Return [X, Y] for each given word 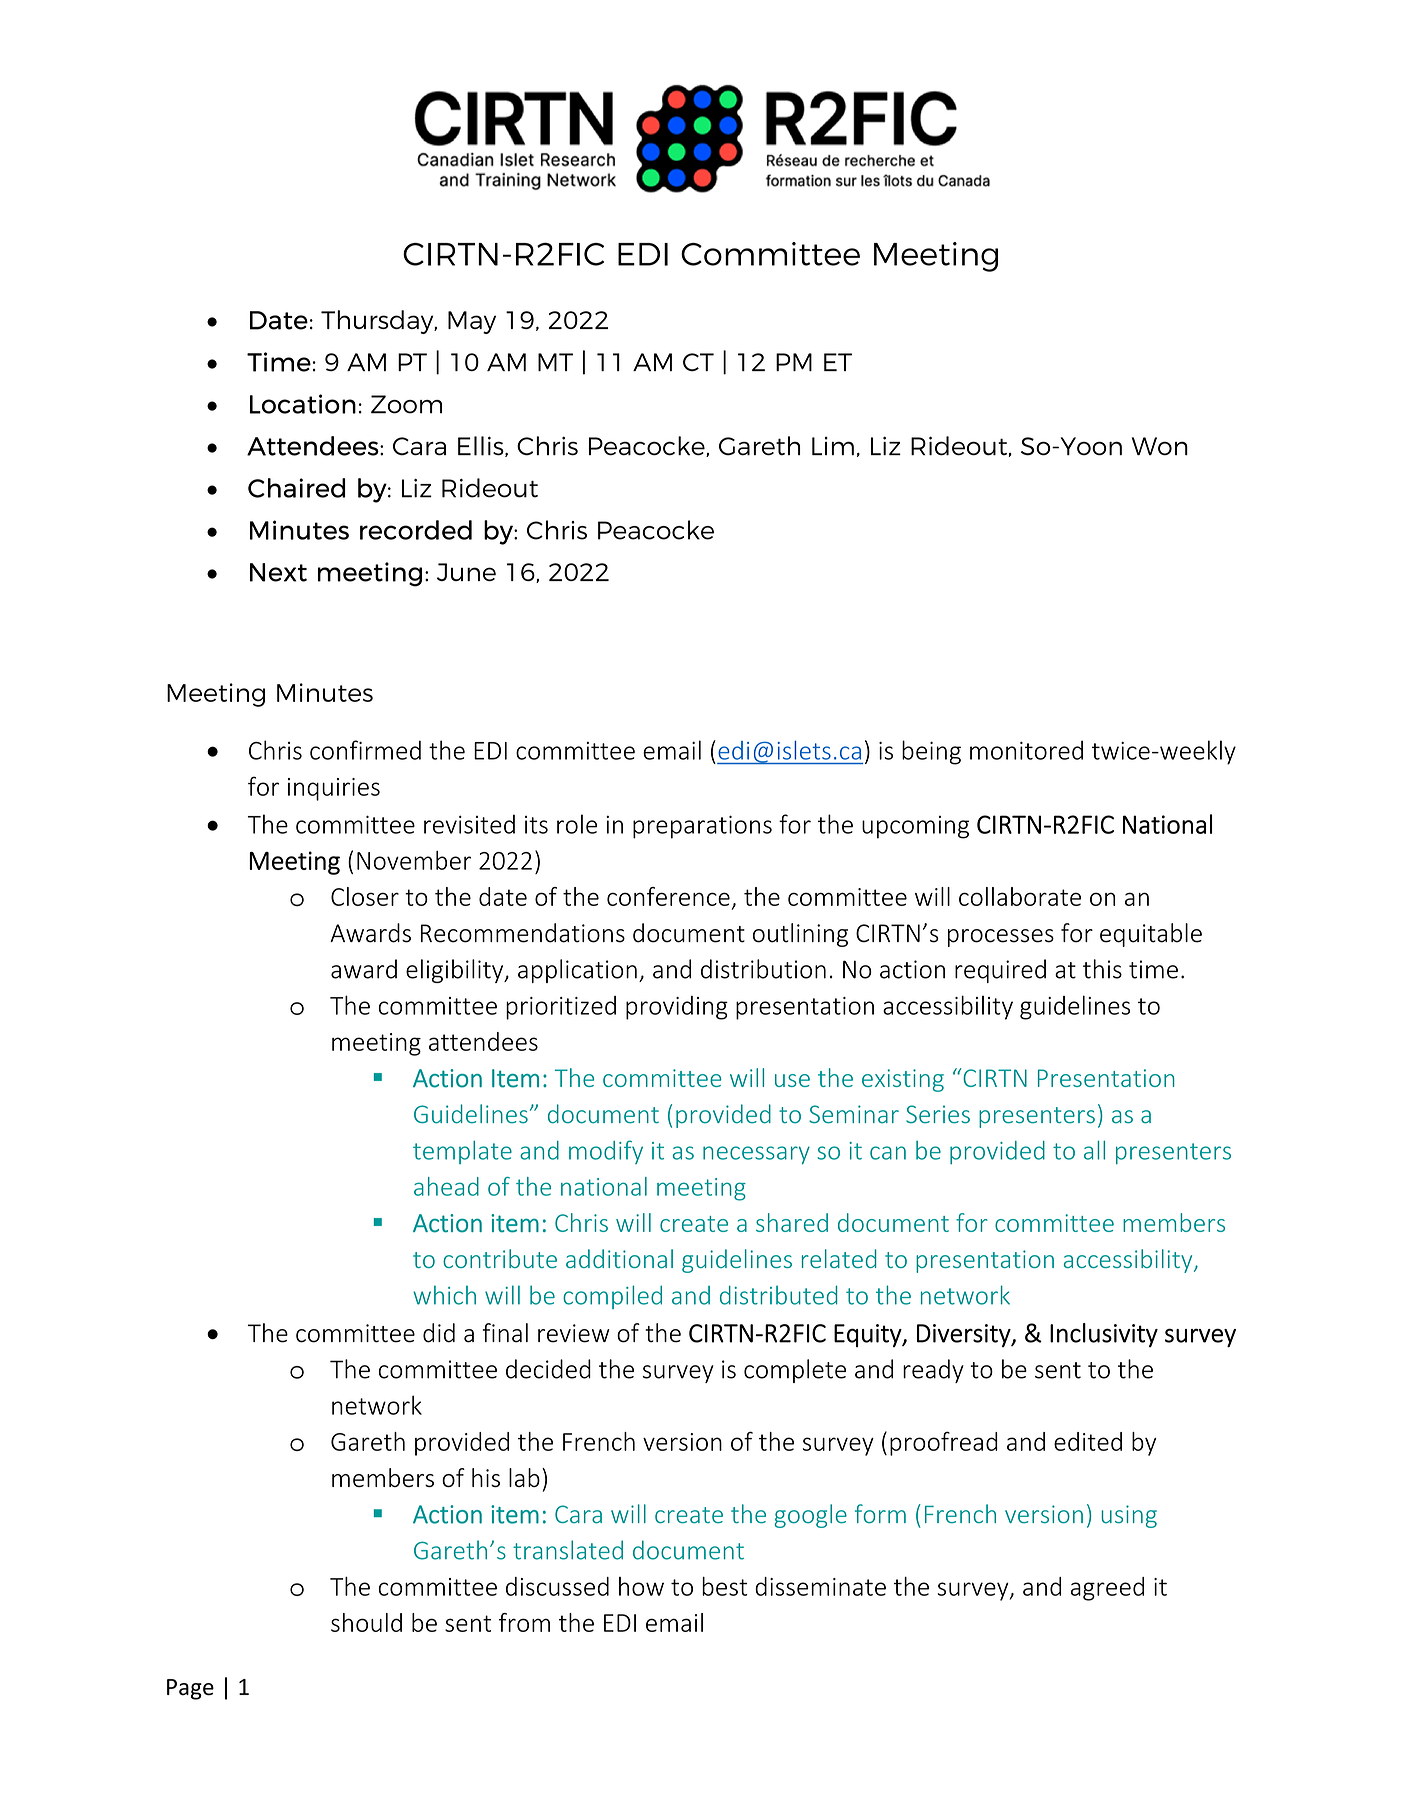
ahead [446, 1186]
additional [619, 1258]
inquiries [334, 789]
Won [1160, 446]
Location [303, 404]
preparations [702, 827]
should [366, 1622]
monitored [1026, 750]
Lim [833, 446]
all [1094, 1150]
